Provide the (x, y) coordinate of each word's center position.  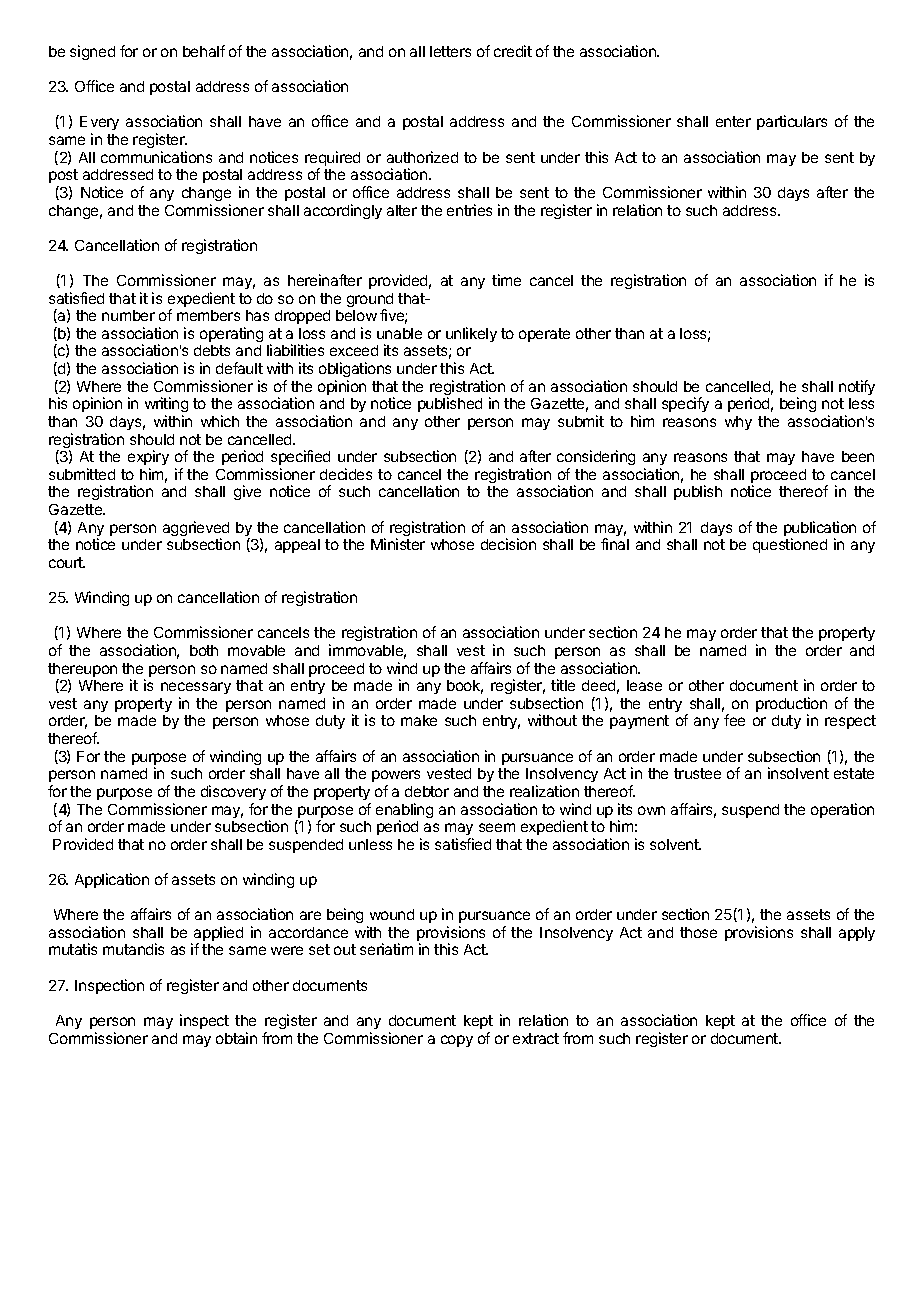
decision (508, 544)
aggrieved (196, 530)
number (128, 315)
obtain (236, 1038)
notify (857, 387)
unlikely (471, 334)
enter (733, 121)
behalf (204, 51)
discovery (233, 792)
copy (457, 1041)
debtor (427, 791)
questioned (790, 545)
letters (450, 51)
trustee (697, 773)
